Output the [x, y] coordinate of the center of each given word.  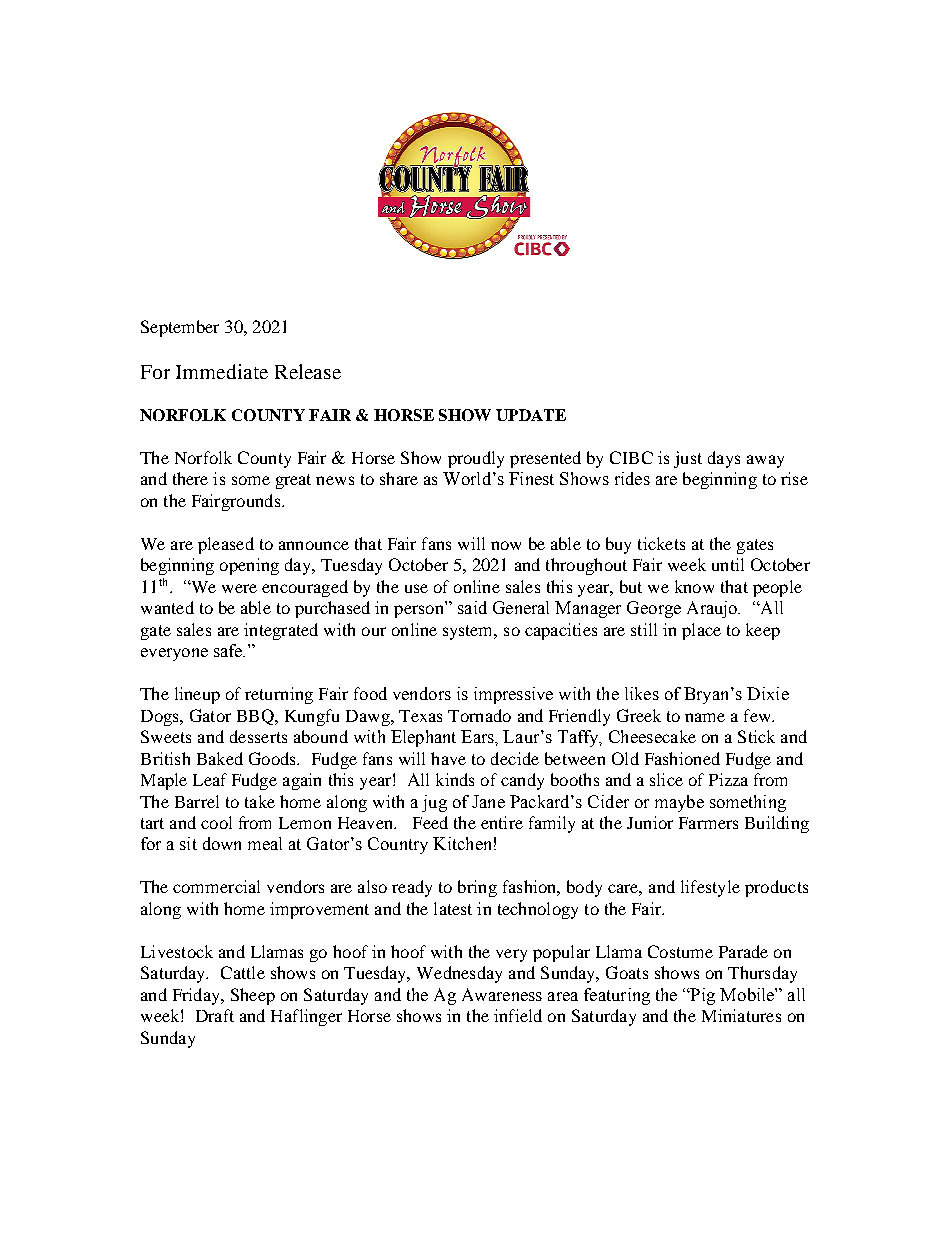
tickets [661, 543]
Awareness [502, 994]
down [222, 843]
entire [502, 822]
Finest [531, 478]
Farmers [708, 823]
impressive [513, 695]
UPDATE [531, 415]
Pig [702, 996]
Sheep [253, 996]
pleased [226, 545]
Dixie [768, 693]
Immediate [222, 371]
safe [229, 650]
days [724, 459]
